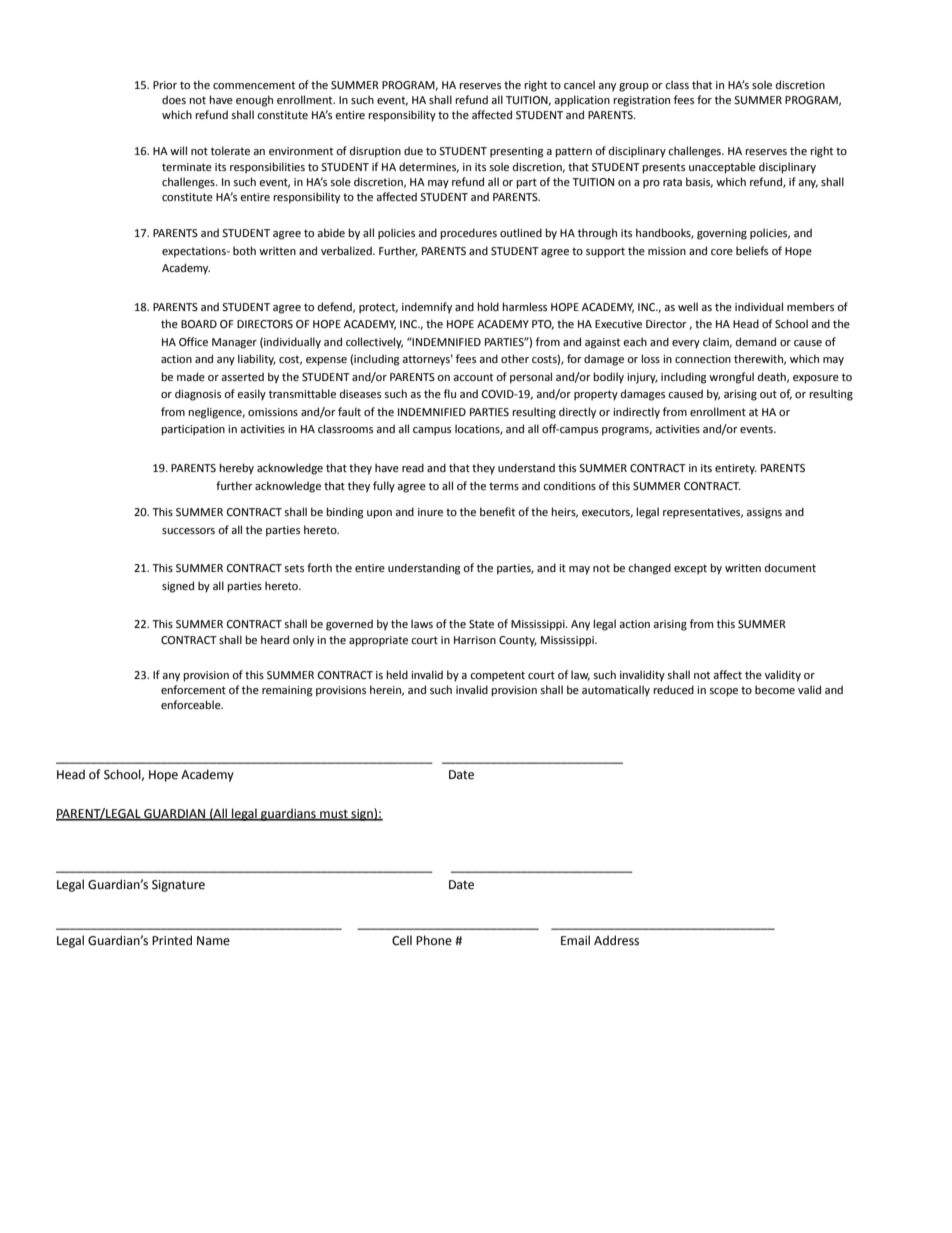 The width and height of the screenshot is (952, 1233). What do you see at coordinates (473, 377) in the screenshot?
I see `account` at bounding box center [473, 377].
